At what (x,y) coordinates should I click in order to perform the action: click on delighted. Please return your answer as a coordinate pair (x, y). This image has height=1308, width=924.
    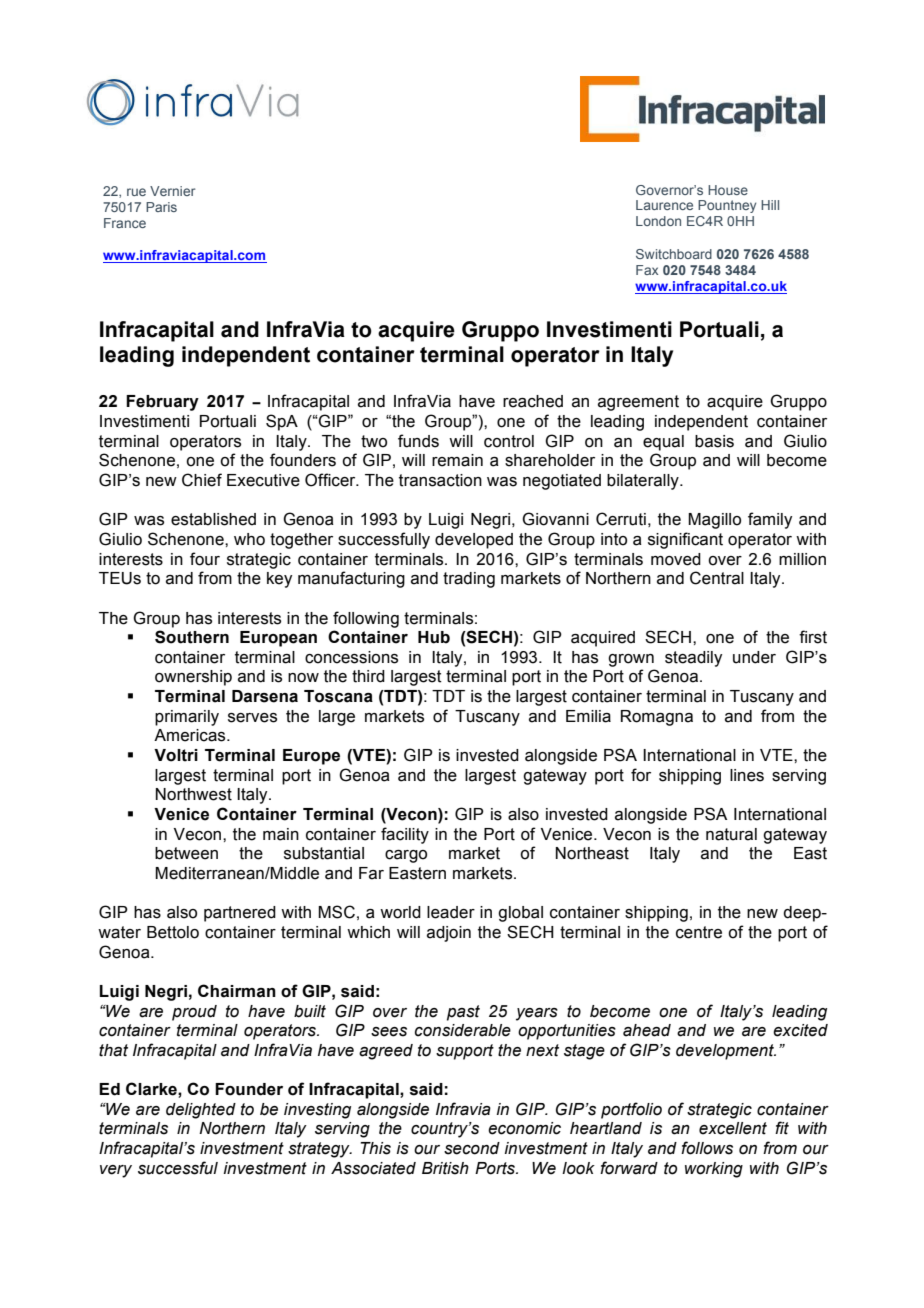
    Looking at the image, I should click on (201, 1111).
